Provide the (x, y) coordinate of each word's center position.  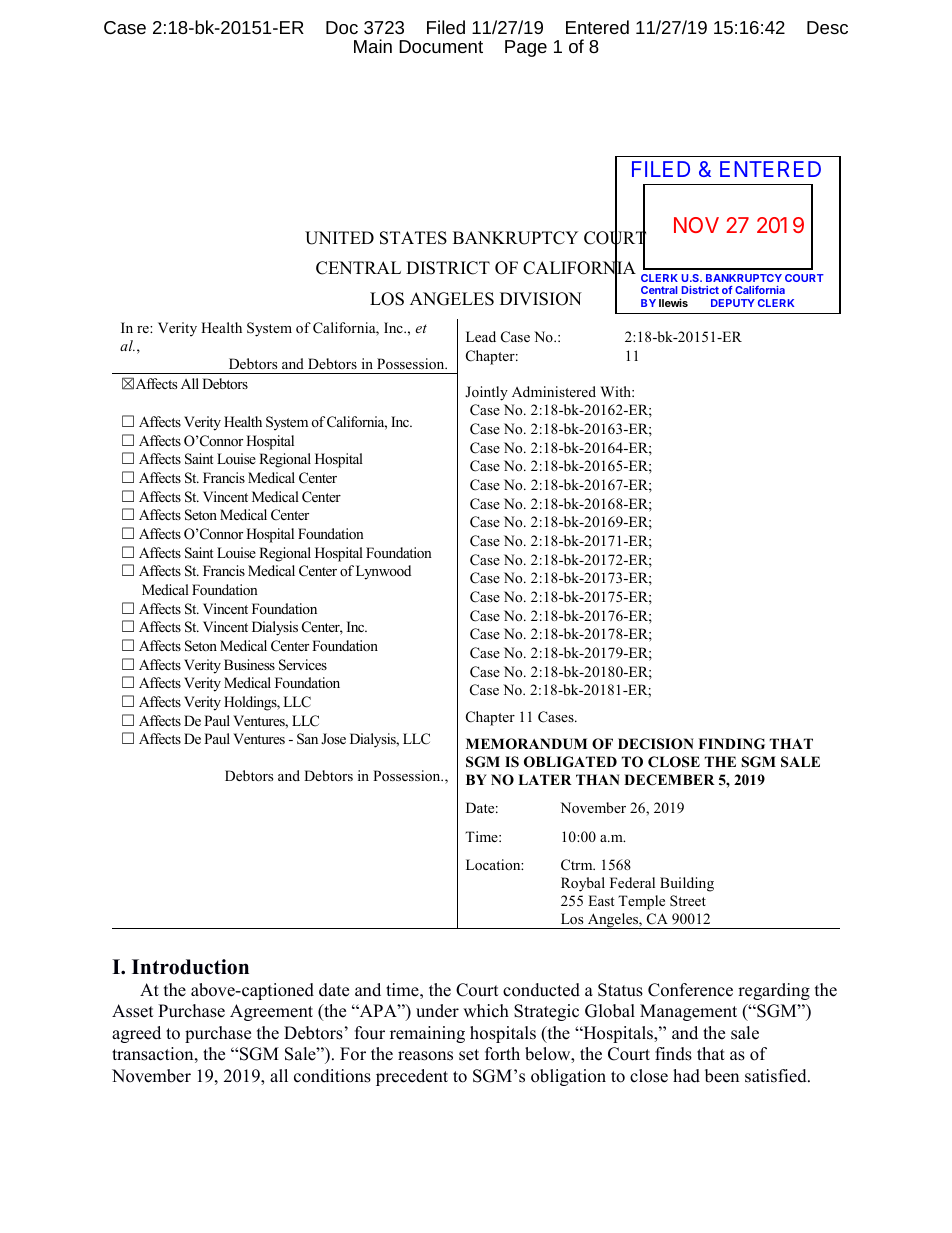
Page (526, 48)
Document (441, 46)
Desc (827, 27)
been (722, 1076)
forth (502, 1054)
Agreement (271, 1012)
